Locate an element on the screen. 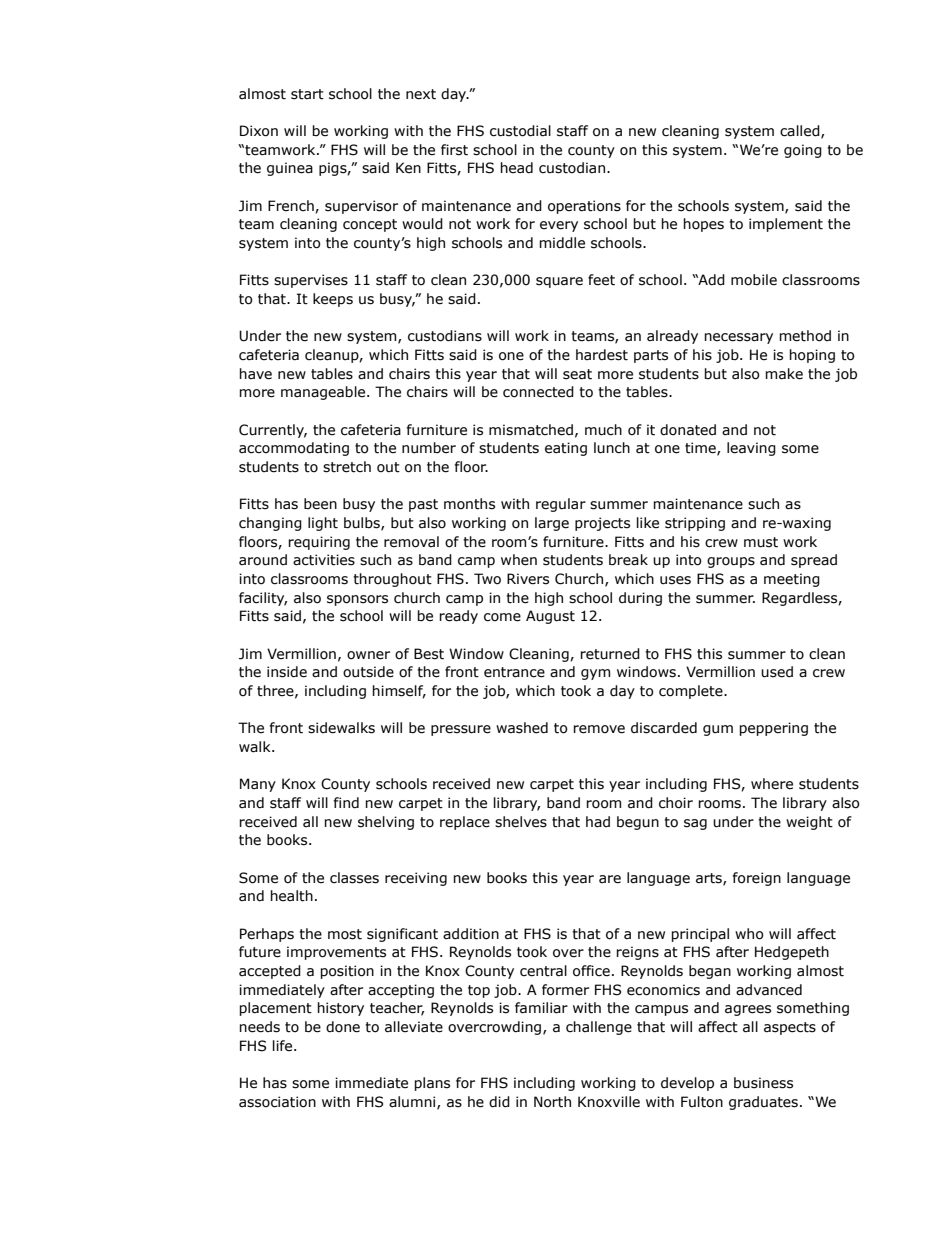 This screenshot has width=952, height=1233. sponsors is located at coordinates (357, 600).
